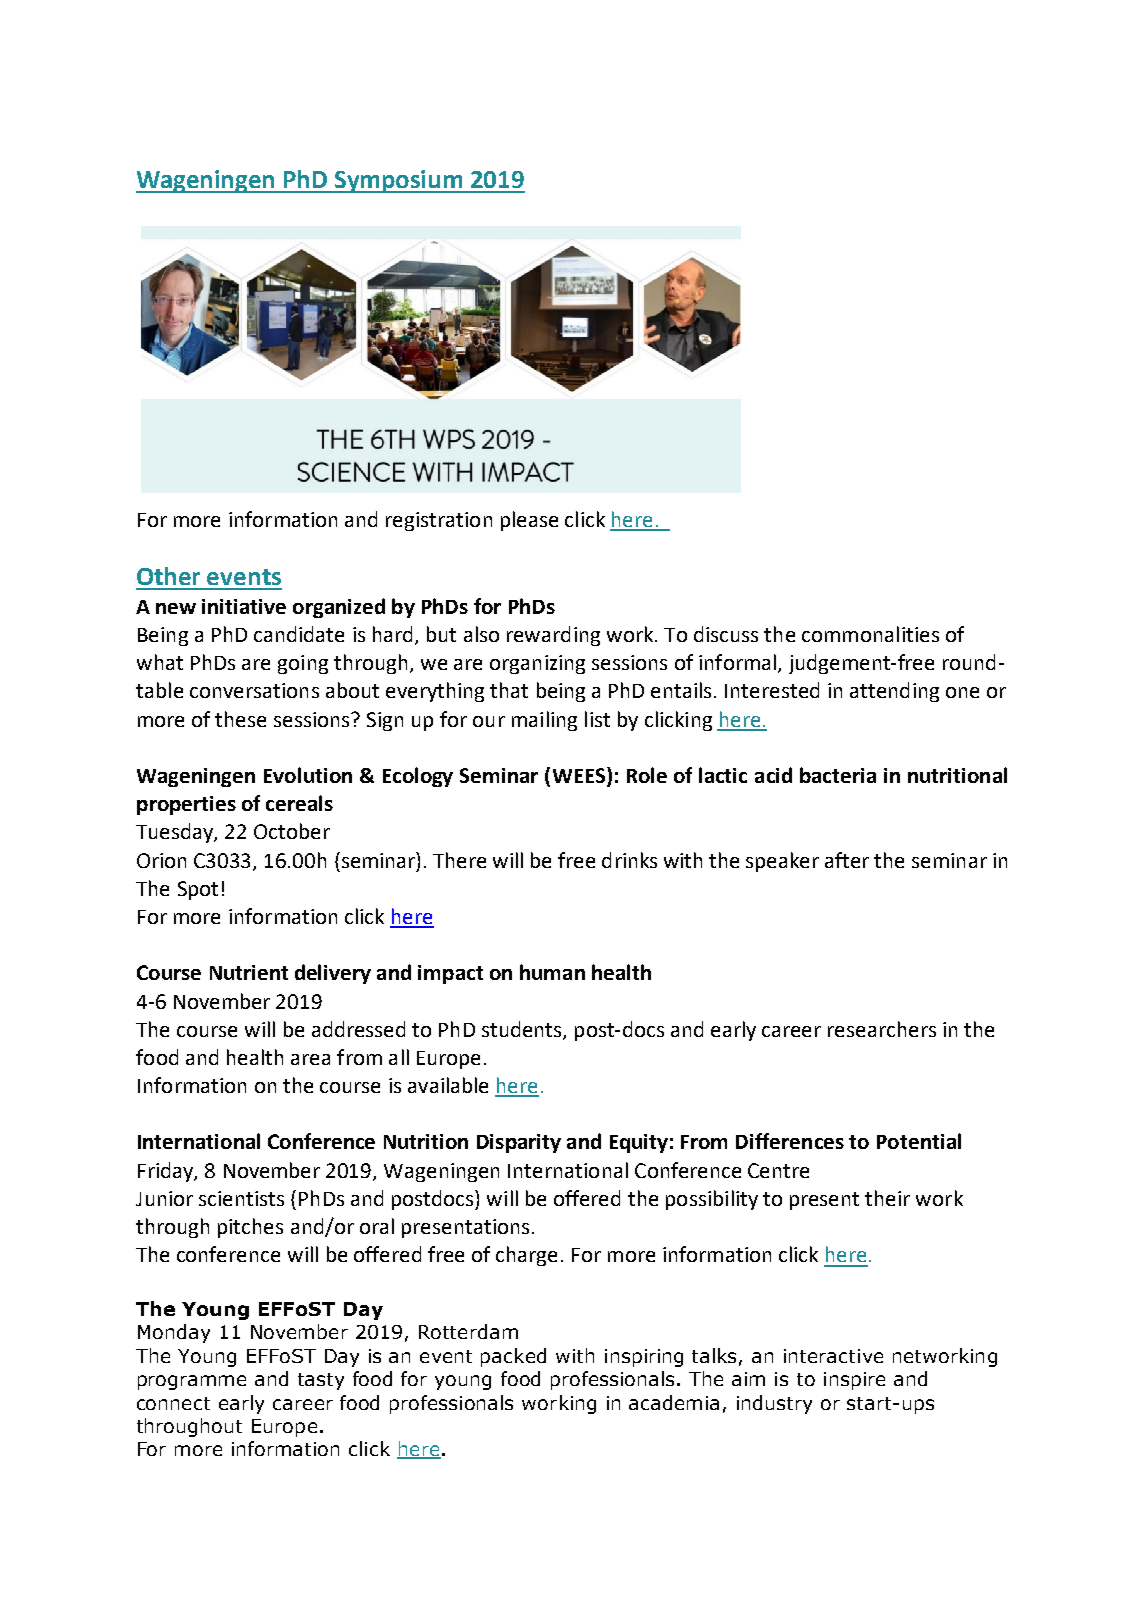  Describe the element at coordinates (529, 521) in the screenshot. I see `please` at that location.
